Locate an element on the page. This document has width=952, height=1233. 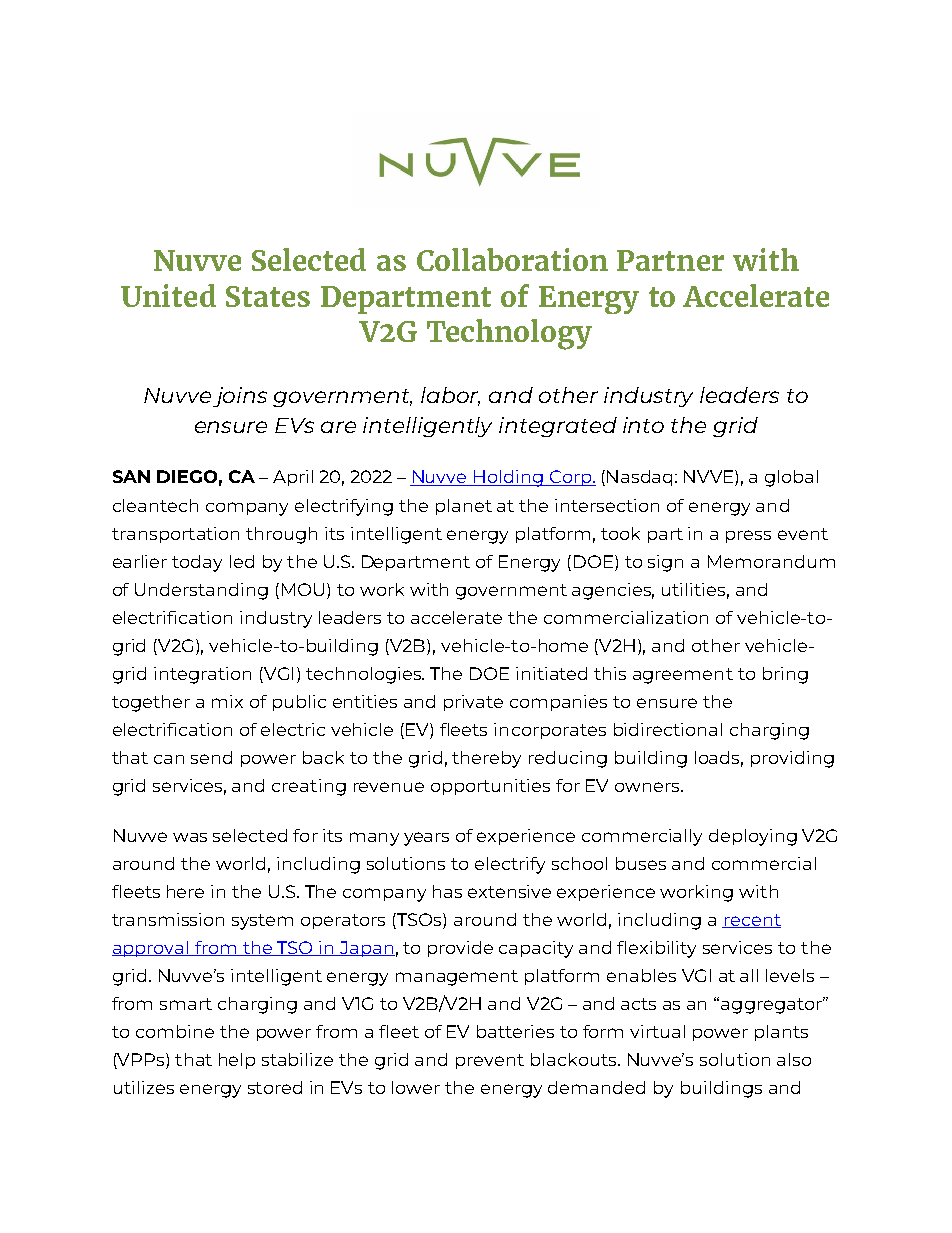
today is located at coordinates (197, 563).
